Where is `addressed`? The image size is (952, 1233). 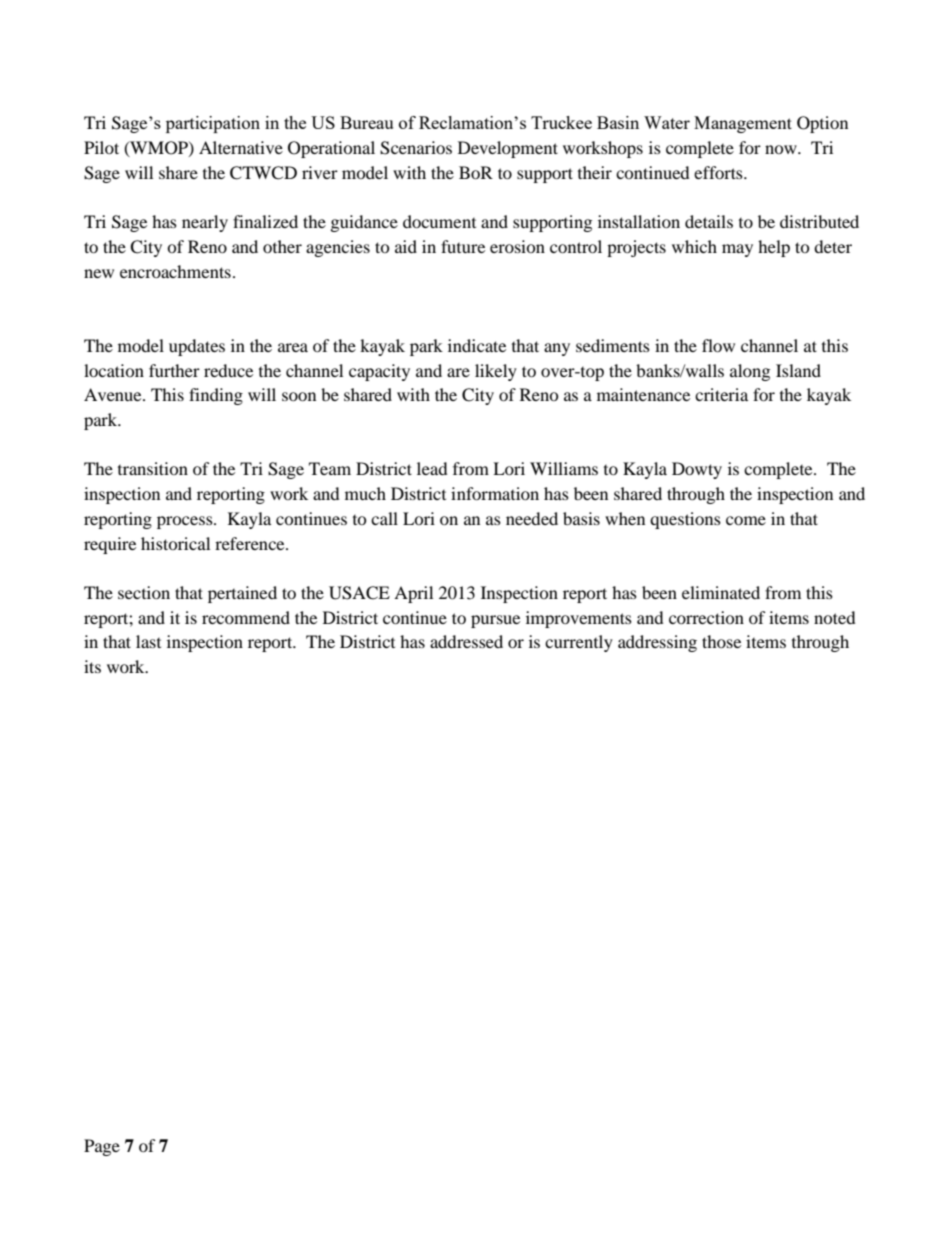 addressed is located at coordinates (466, 641).
